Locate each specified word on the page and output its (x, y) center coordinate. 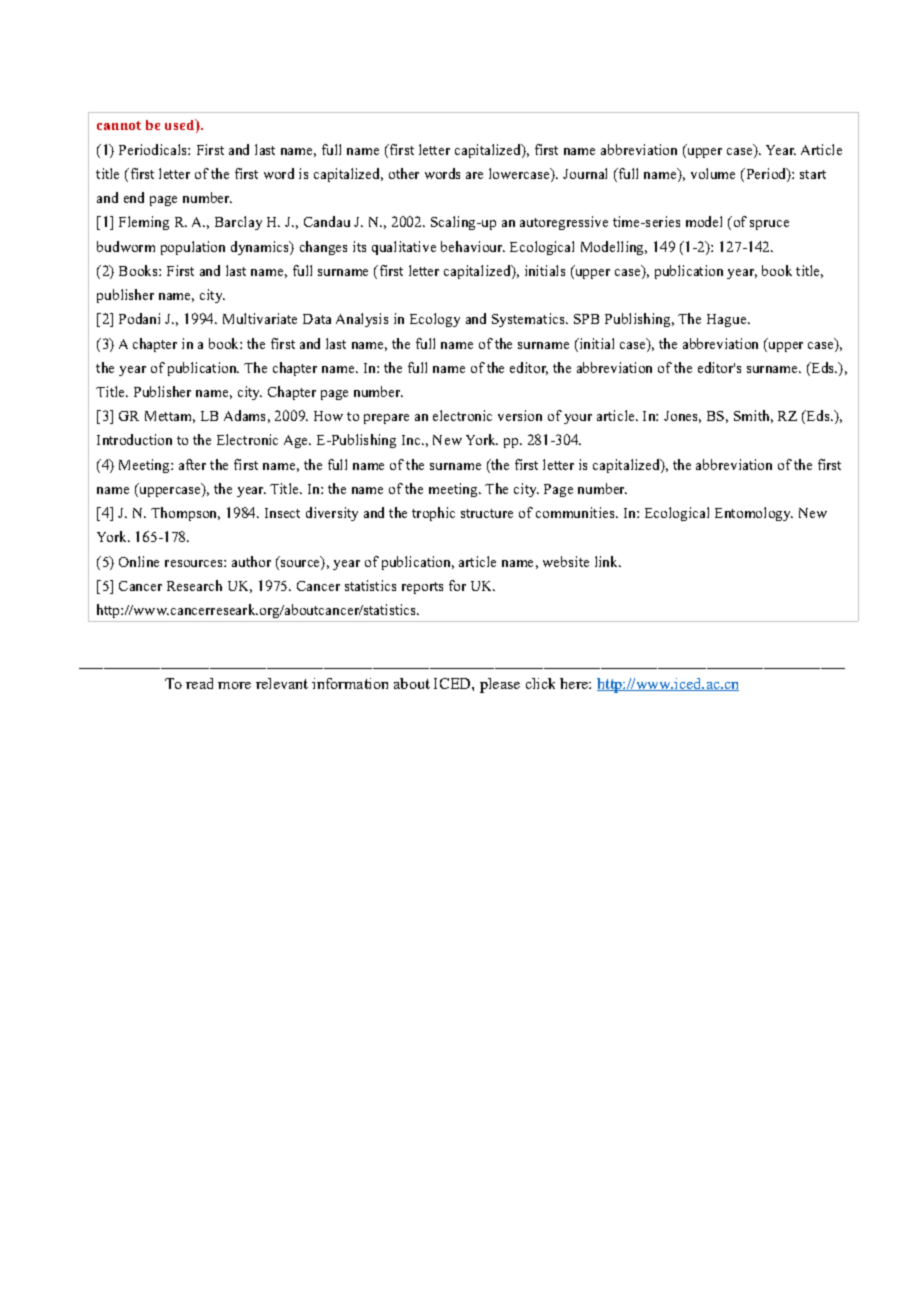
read (199, 683)
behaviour (473, 246)
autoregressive (564, 223)
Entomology (754, 514)
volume (713, 173)
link (607, 561)
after (192, 464)
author (251, 561)
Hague (728, 320)
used (181, 126)
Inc (412, 440)
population (193, 248)
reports (422, 588)
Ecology (435, 320)
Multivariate (260, 318)
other (404, 173)
